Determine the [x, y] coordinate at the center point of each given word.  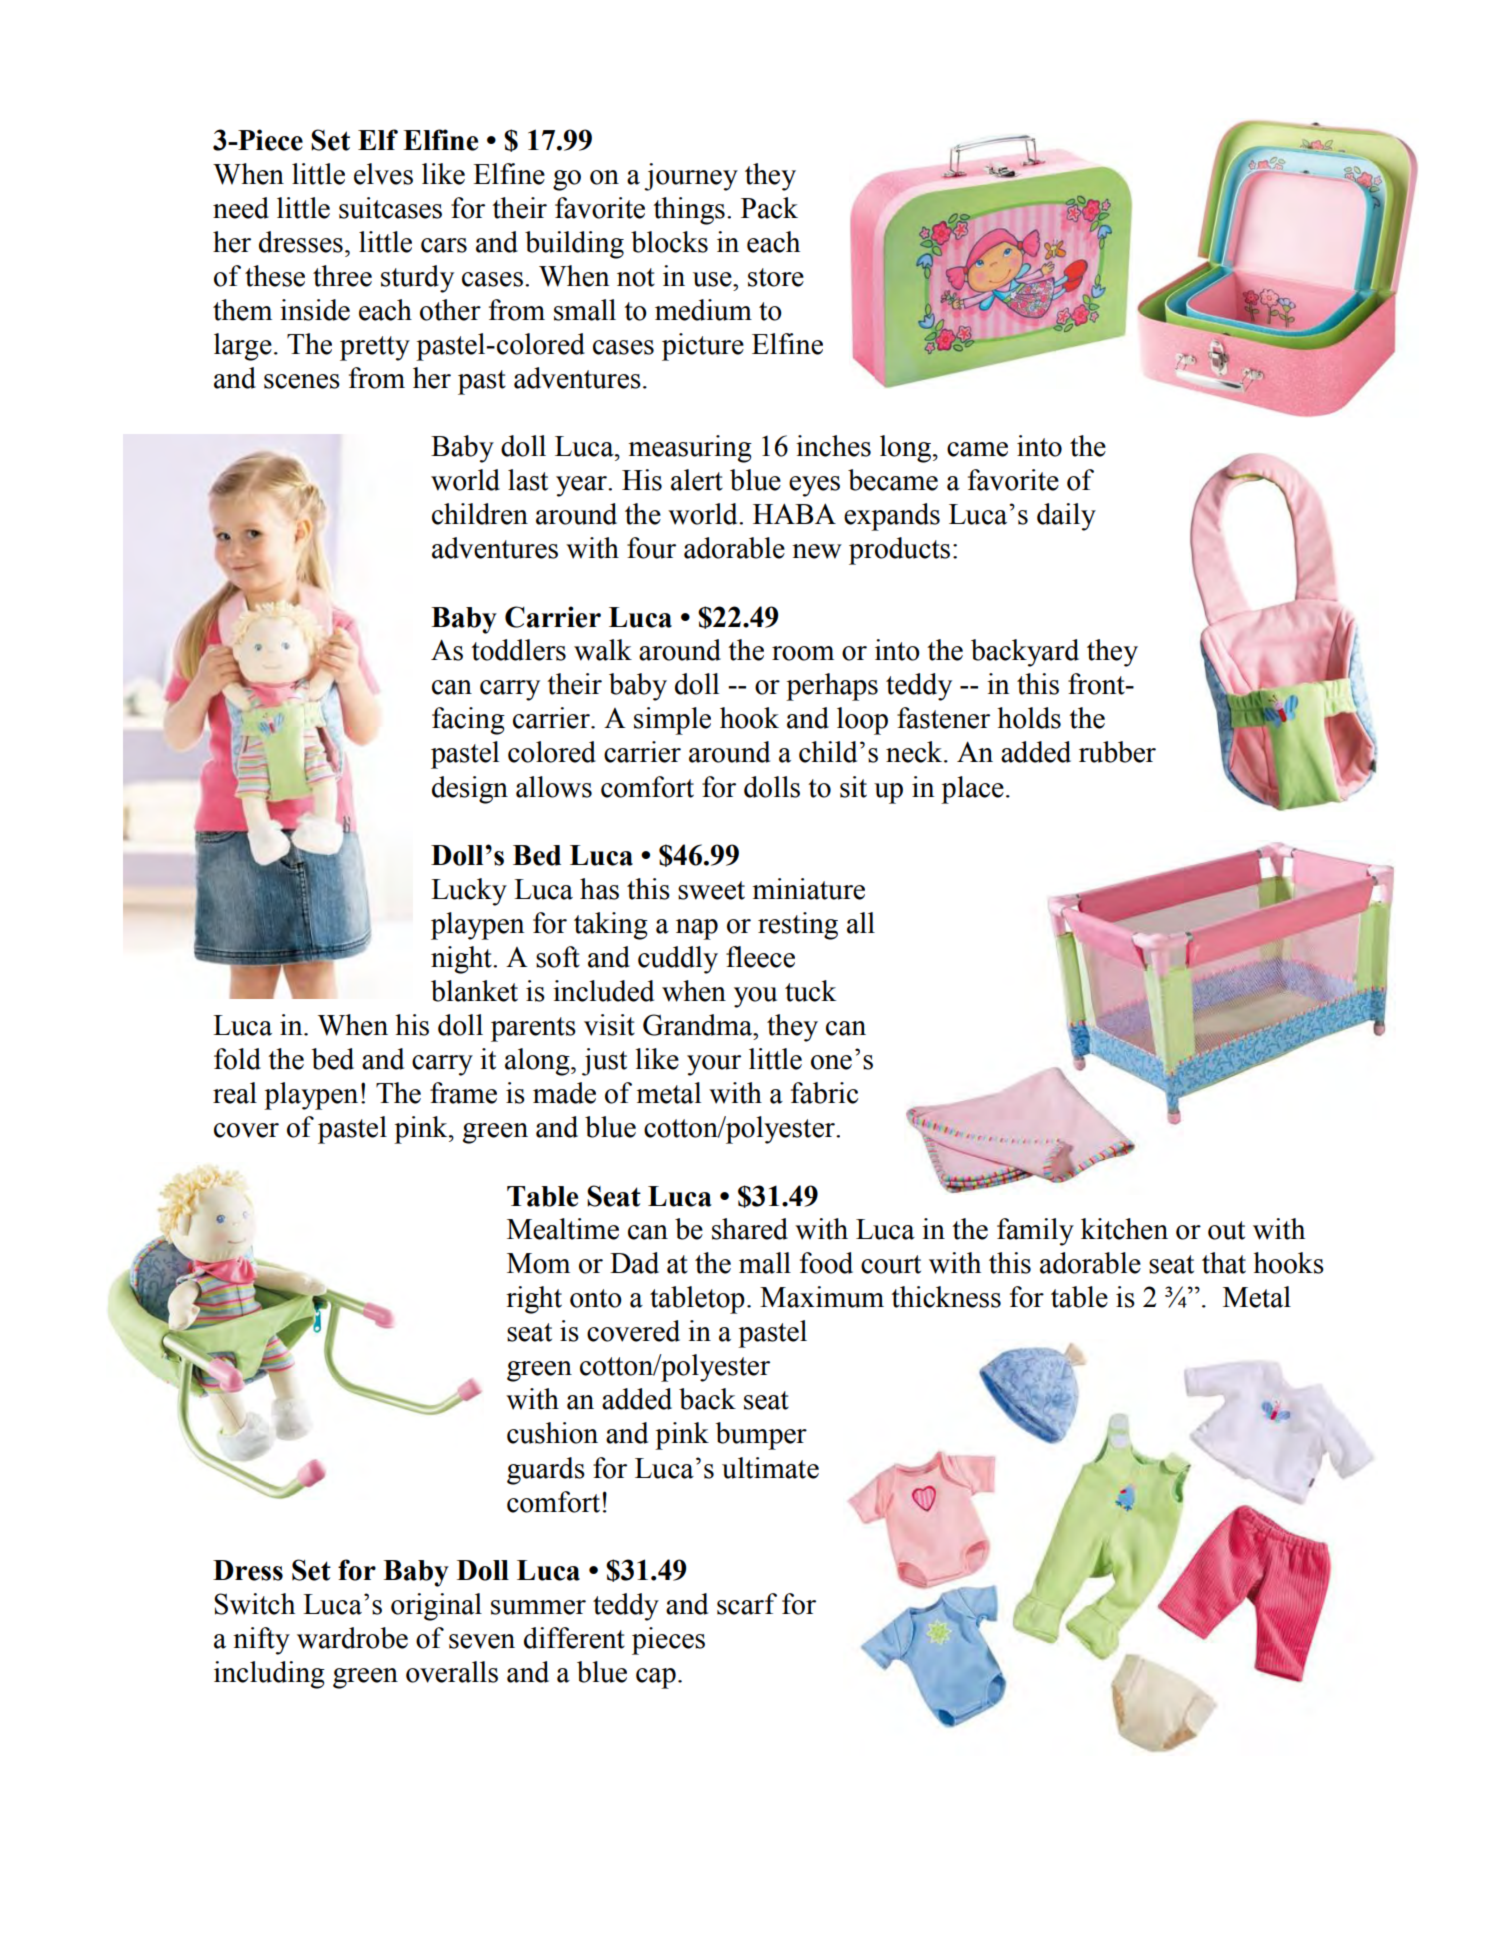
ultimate [770, 1468]
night [462, 960]
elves [383, 174]
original [436, 1607]
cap [656, 1678]
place [972, 790]
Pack [769, 208]
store [776, 277]
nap [697, 929]
